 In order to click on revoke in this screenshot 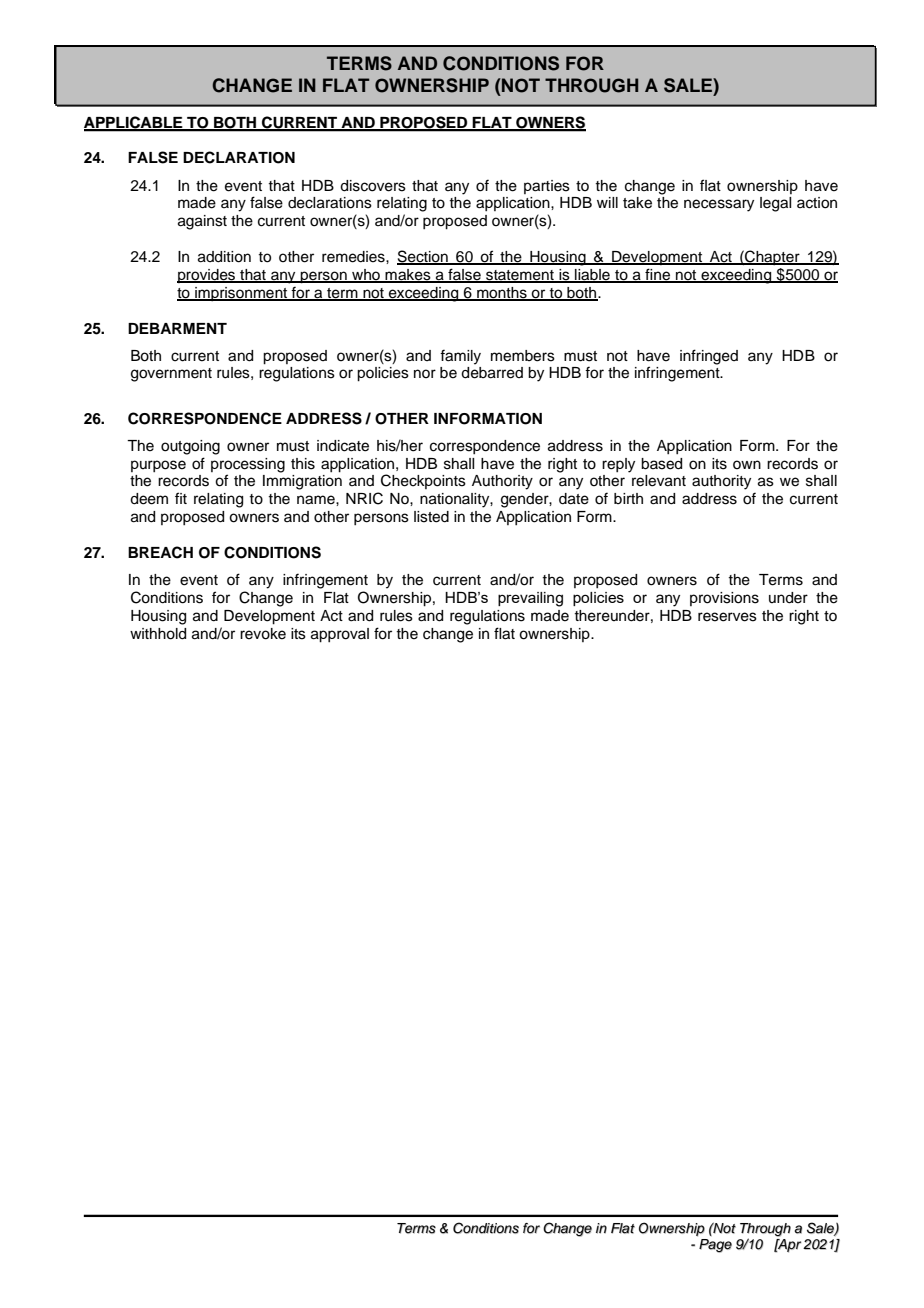, I will do `click(263, 634)`.
